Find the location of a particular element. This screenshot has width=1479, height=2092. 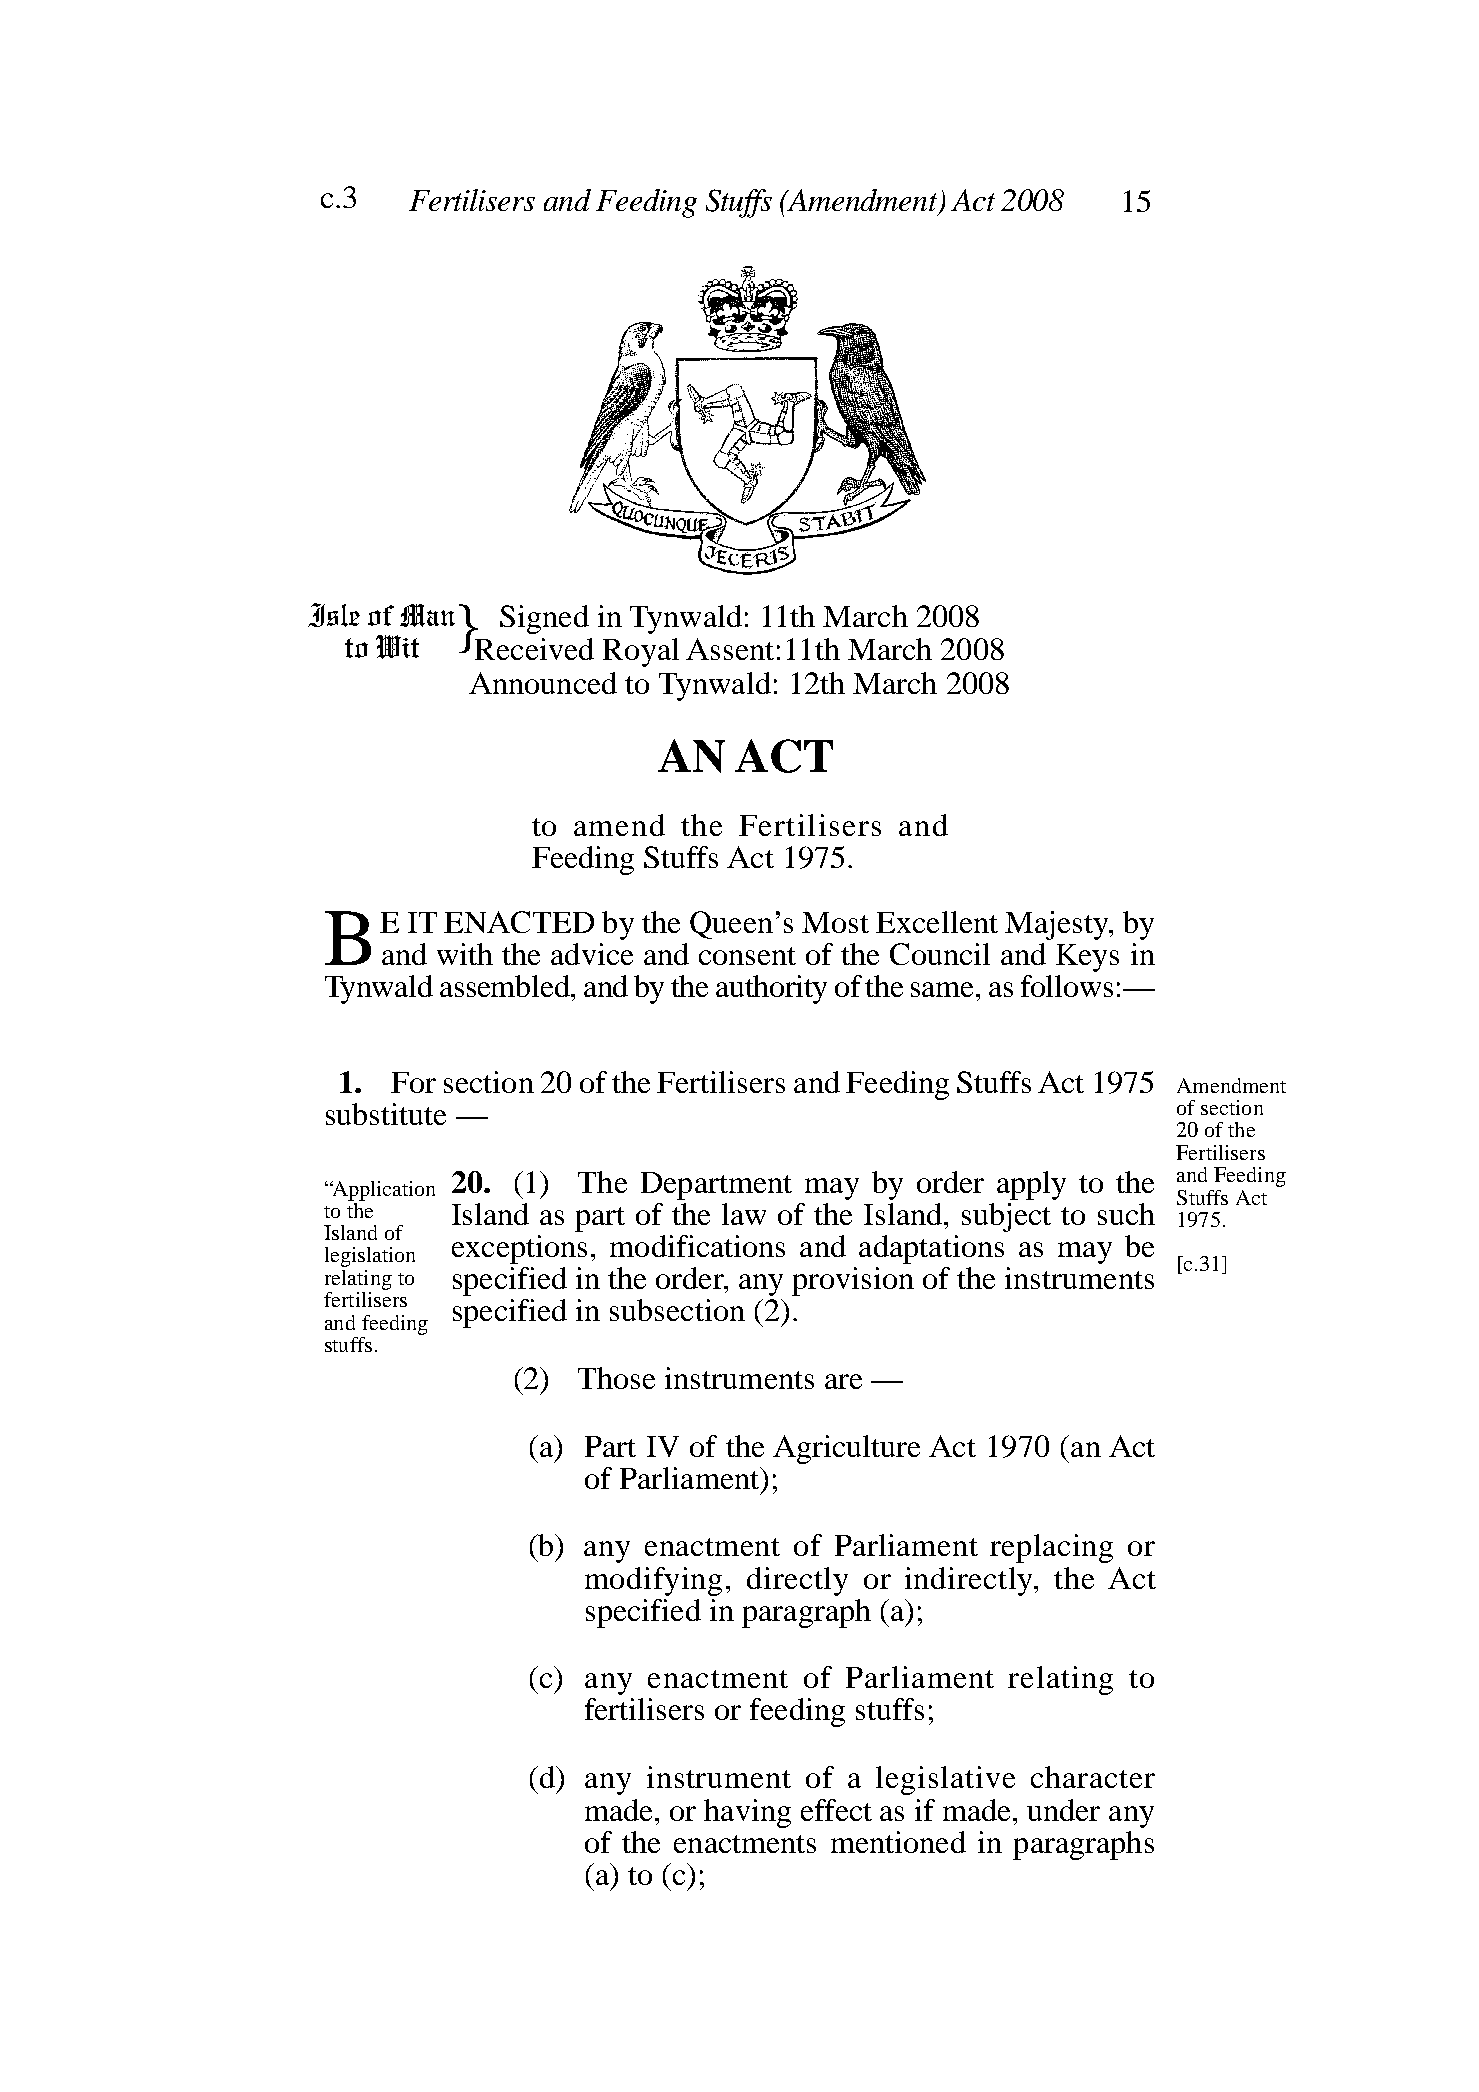

law is located at coordinates (744, 1214).
